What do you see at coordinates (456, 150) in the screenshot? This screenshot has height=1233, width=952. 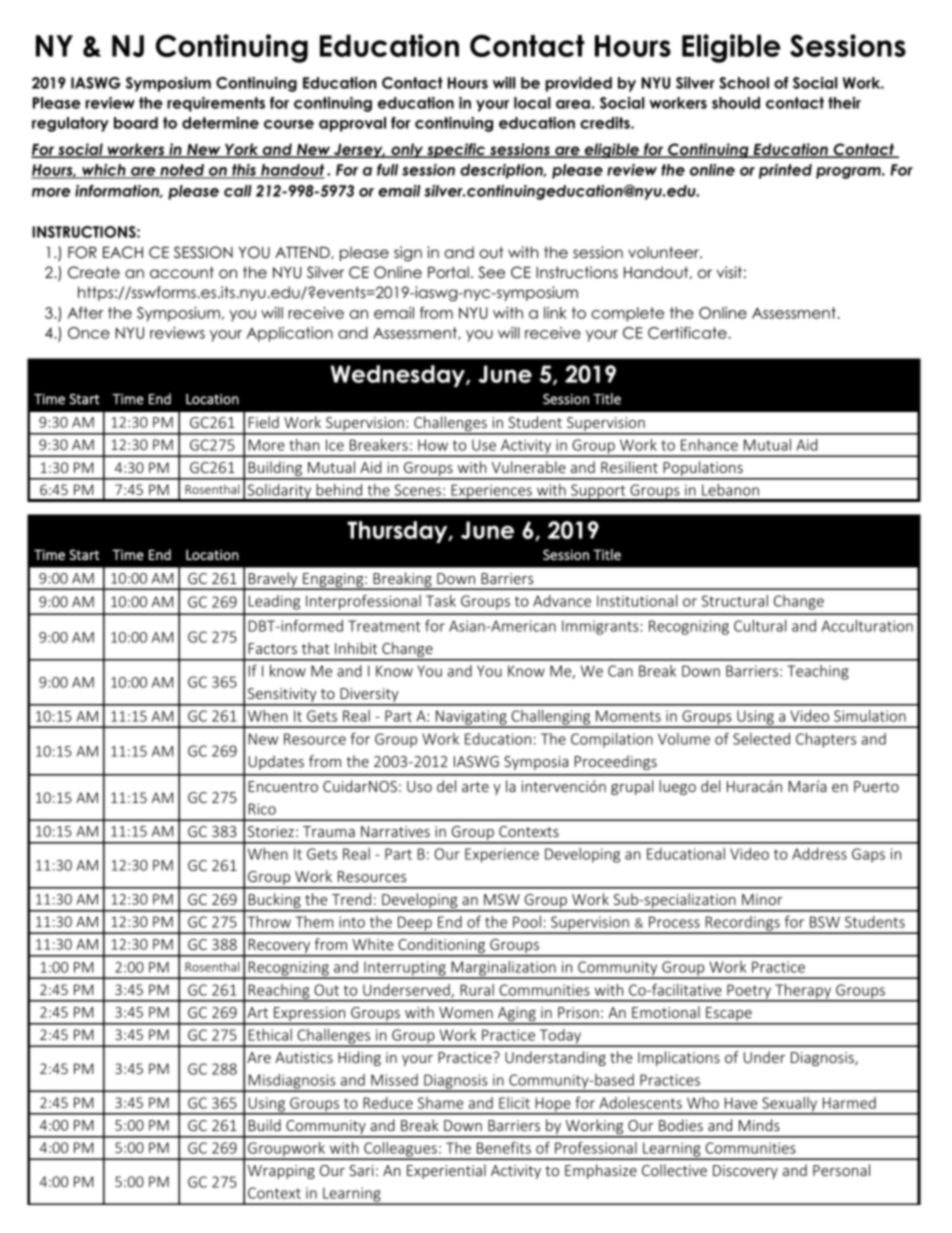 I see `specific` at bounding box center [456, 150].
